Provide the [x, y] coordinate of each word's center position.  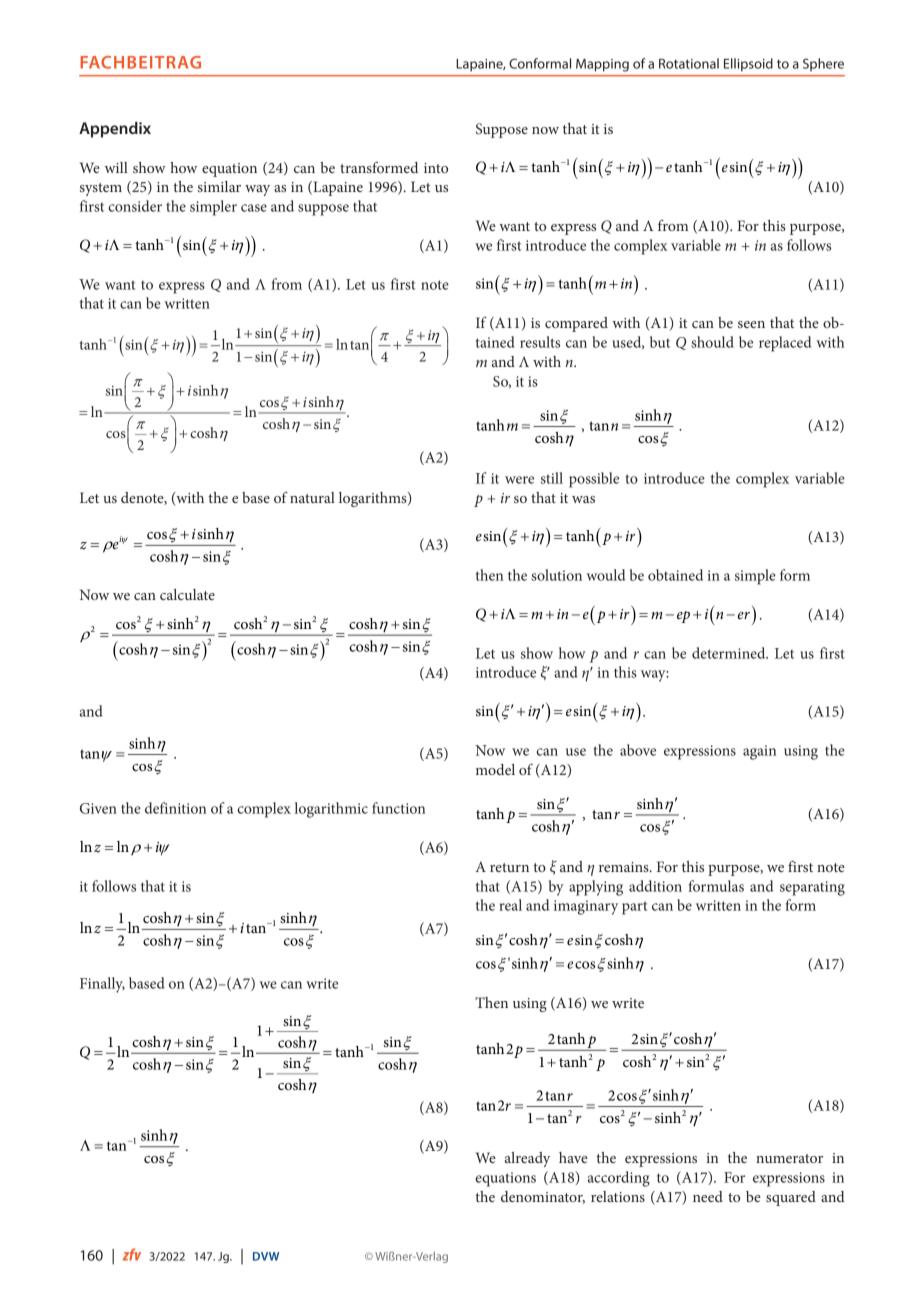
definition [175, 808]
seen [751, 324]
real [510, 905]
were [519, 480]
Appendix [115, 130]
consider [135, 206]
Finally [102, 985]
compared [576, 324]
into [436, 168]
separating [812, 888]
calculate [187, 594]
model [495, 769]
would [605, 575]
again [759, 752]
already [527, 1159]
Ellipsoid [748, 65]
